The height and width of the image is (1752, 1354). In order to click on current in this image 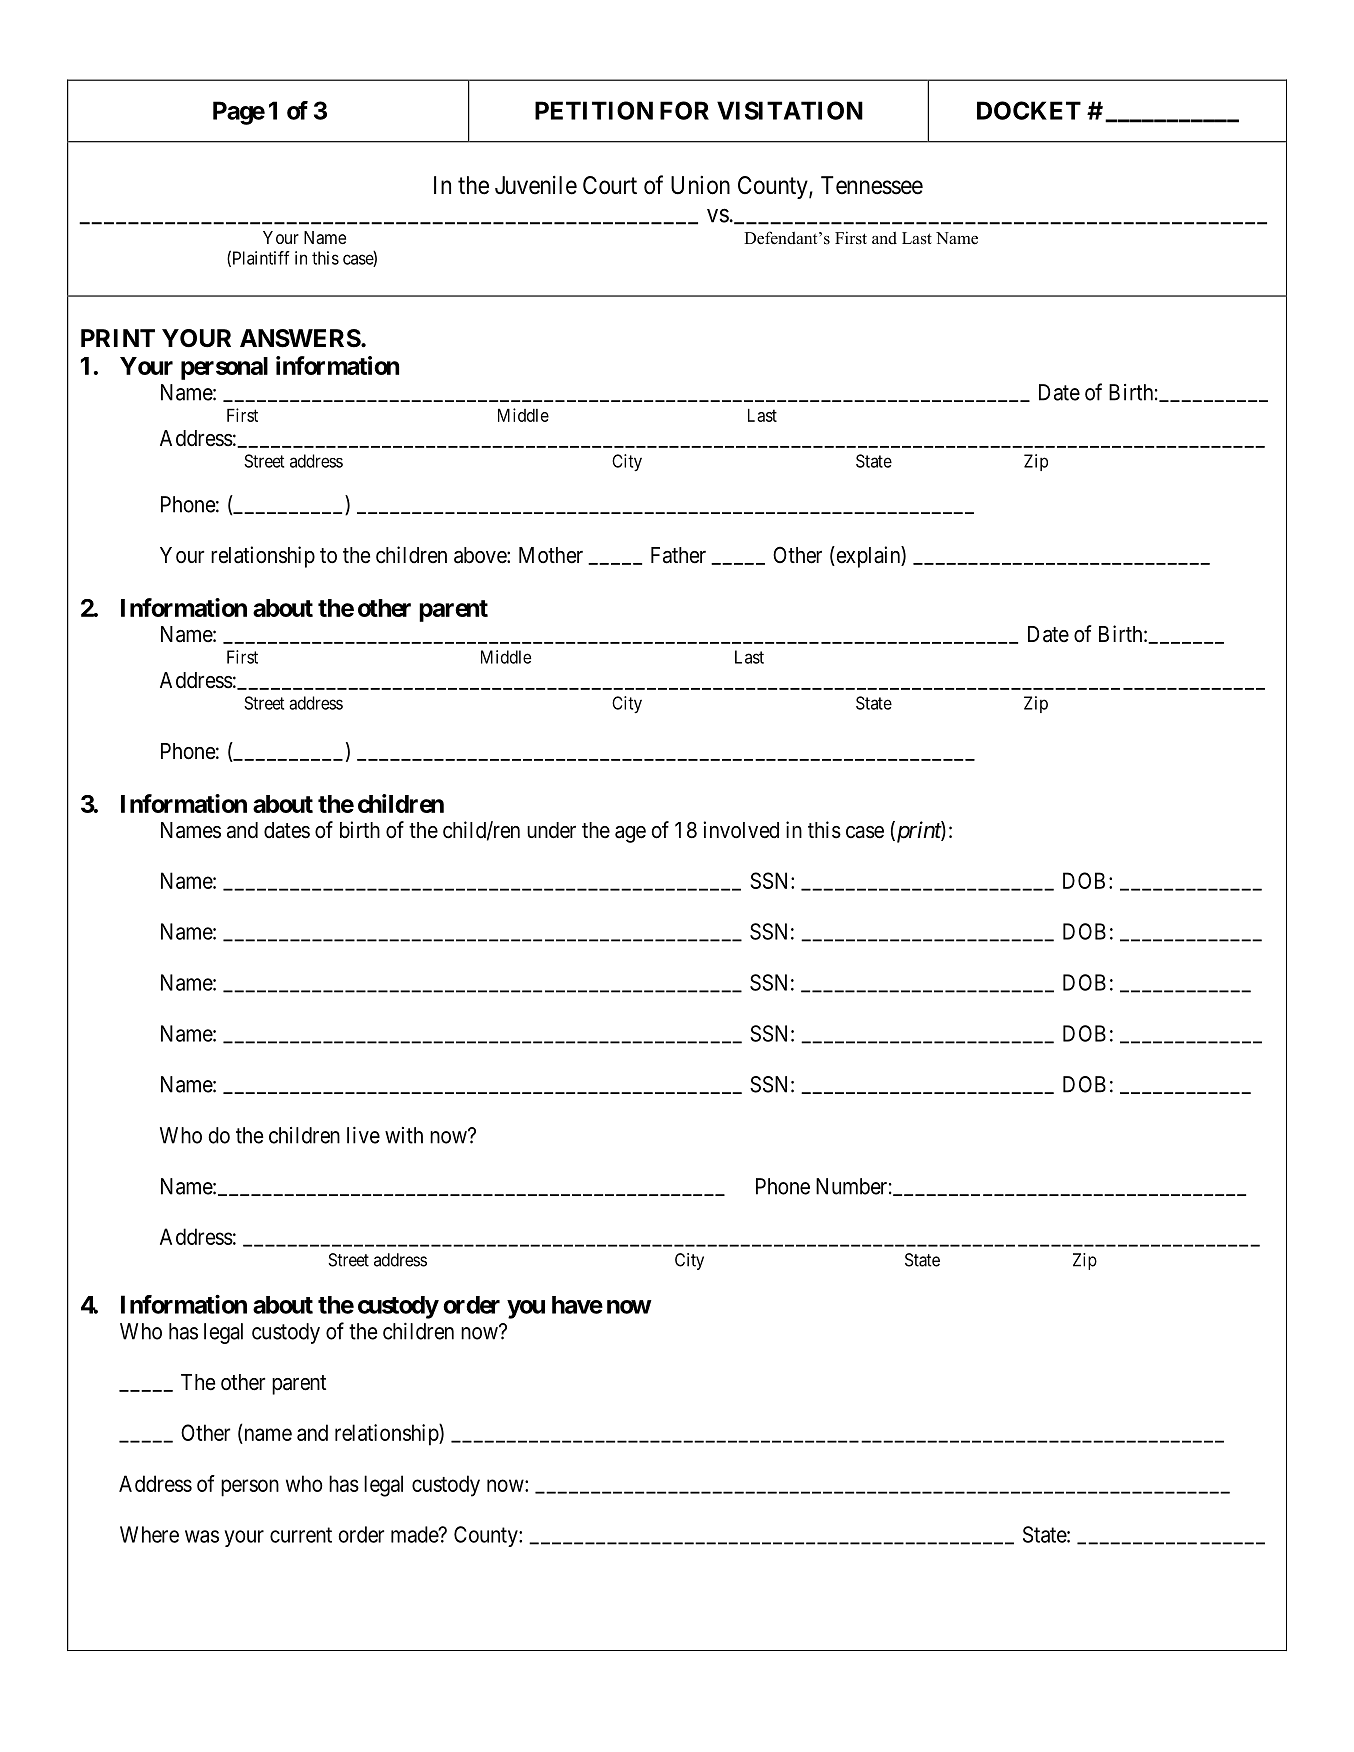, I will do `click(301, 1535)`.
